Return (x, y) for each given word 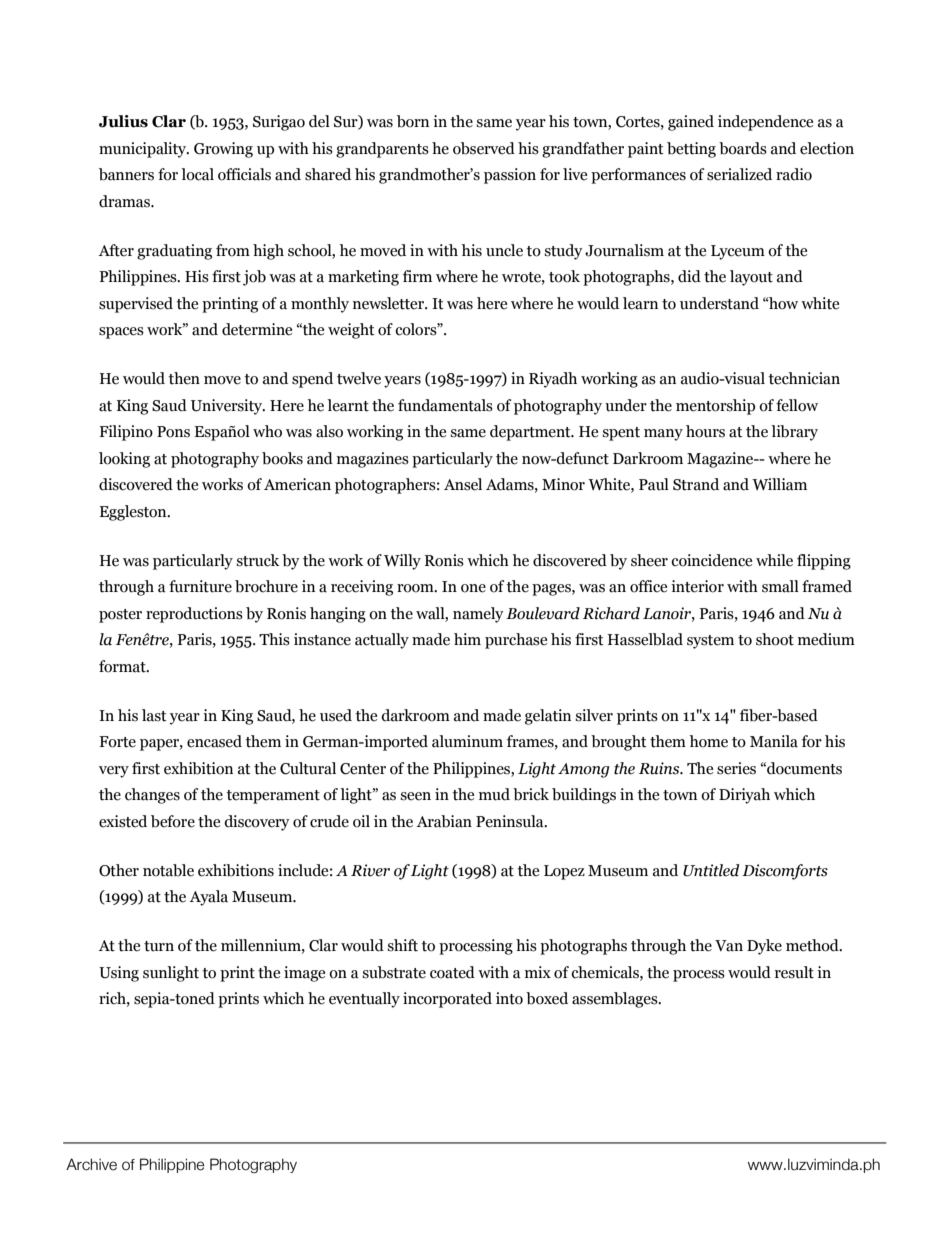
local (197, 174)
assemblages (616, 1000)
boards (743, 148)
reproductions (194, 615)
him (467, 639)
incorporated (447, 1000)
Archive (91, 1164)
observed (484, 148)
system (710, 642)
